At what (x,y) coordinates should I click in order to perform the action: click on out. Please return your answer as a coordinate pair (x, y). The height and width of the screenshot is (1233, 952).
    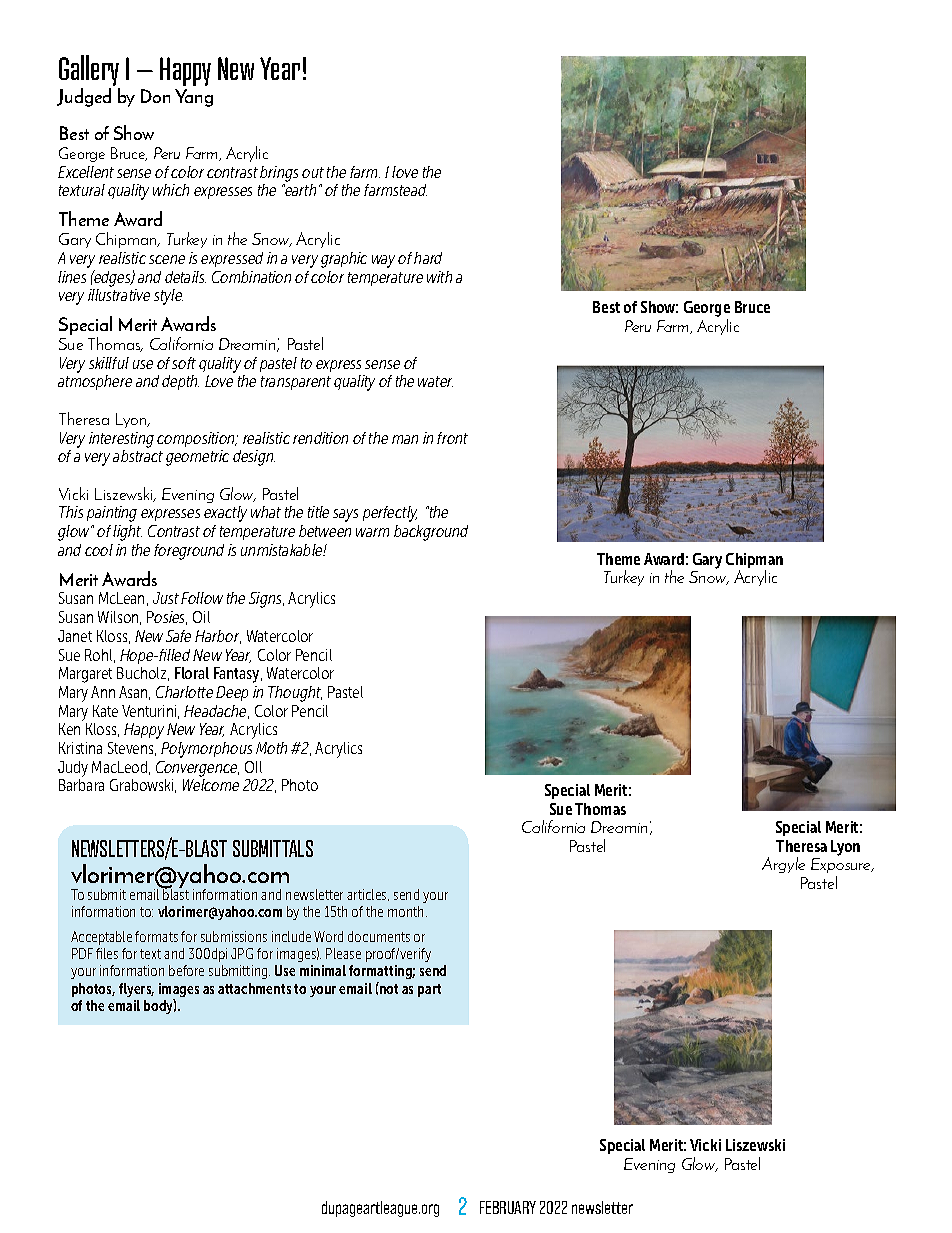
    Looking at the image, I should click on (313, 172).
